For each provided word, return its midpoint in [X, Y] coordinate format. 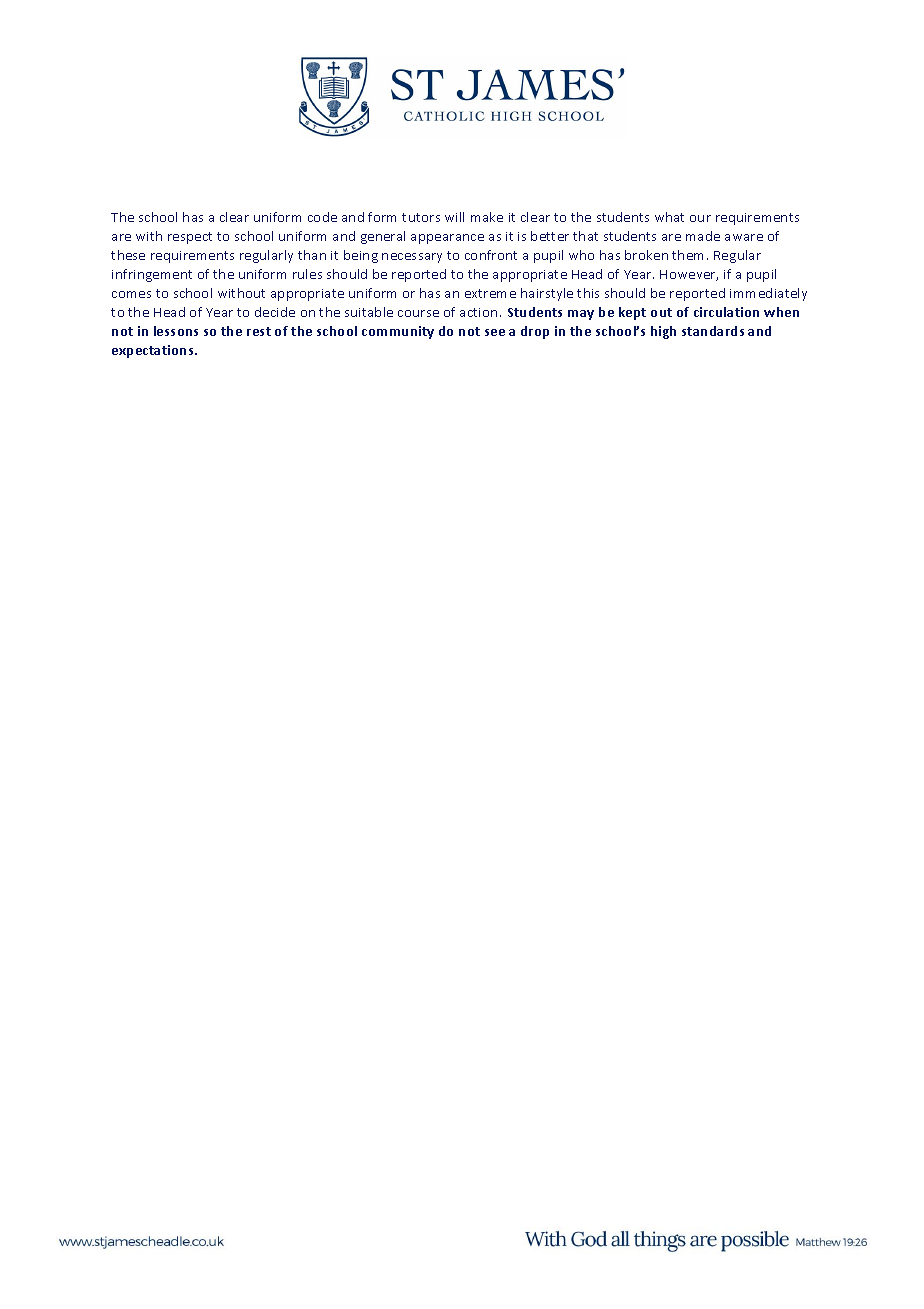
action [478, 312]
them [687, 255]
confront [491, 255]
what [669, 217]
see [495, 332]
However [689, 275]
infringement [152, 275]
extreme [490, 293]
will [454, 217]
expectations [154, 351]
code [322, 217]
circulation [726, 312]
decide [275, 312]
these [128, 255]
